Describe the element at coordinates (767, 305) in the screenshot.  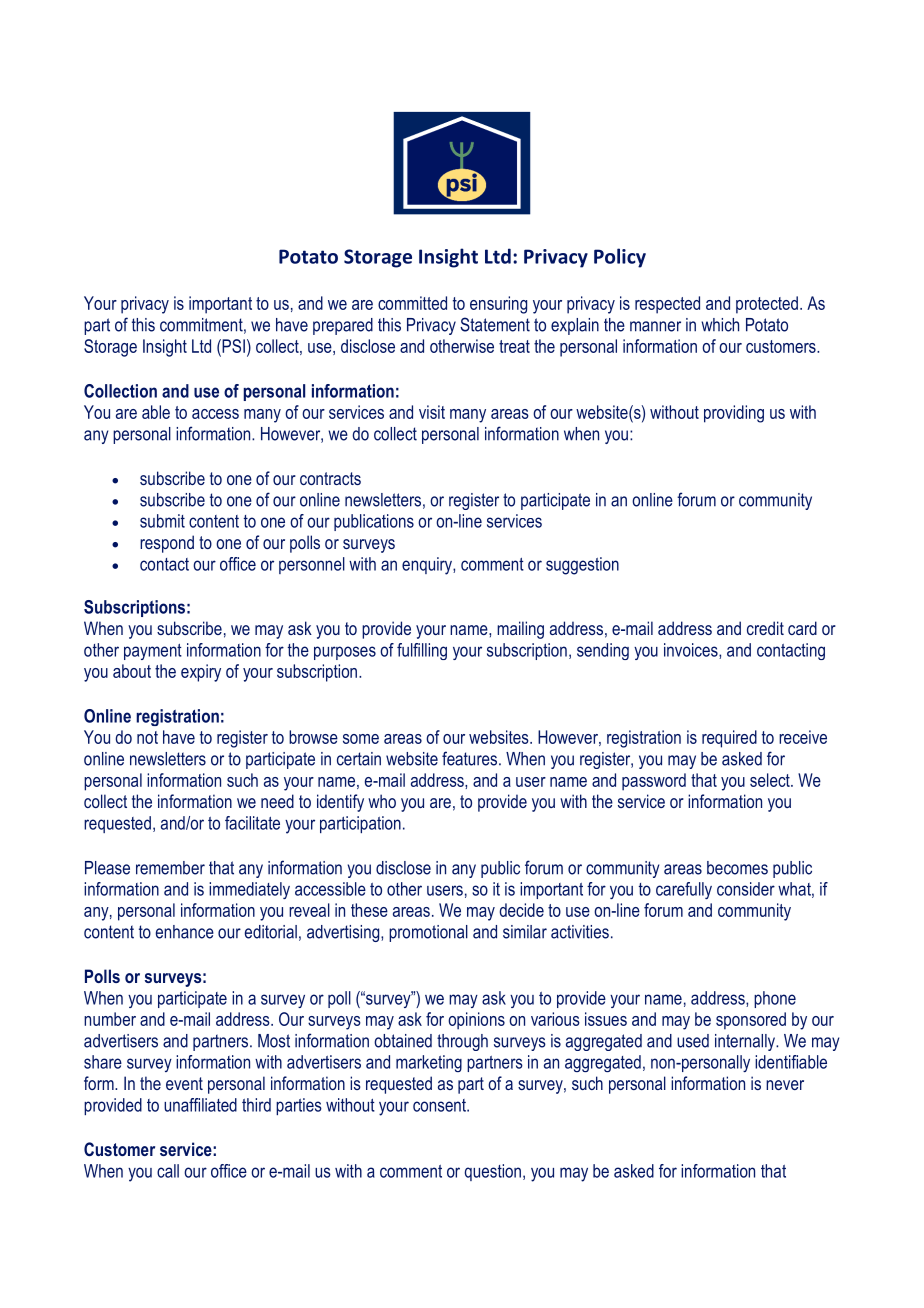
I see `protected` at that location.
